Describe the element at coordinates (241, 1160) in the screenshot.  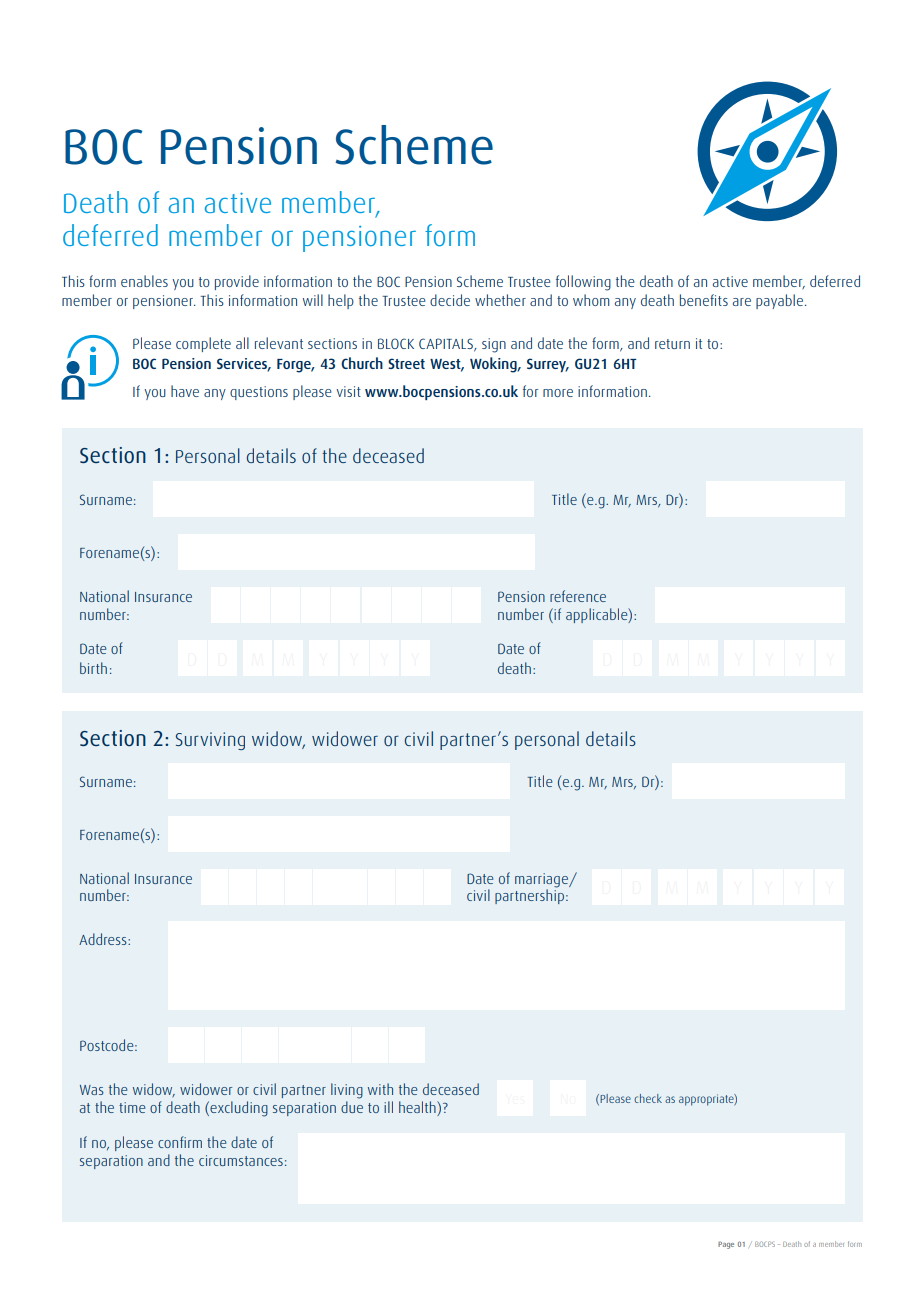
I see `circumstances` at that location.
